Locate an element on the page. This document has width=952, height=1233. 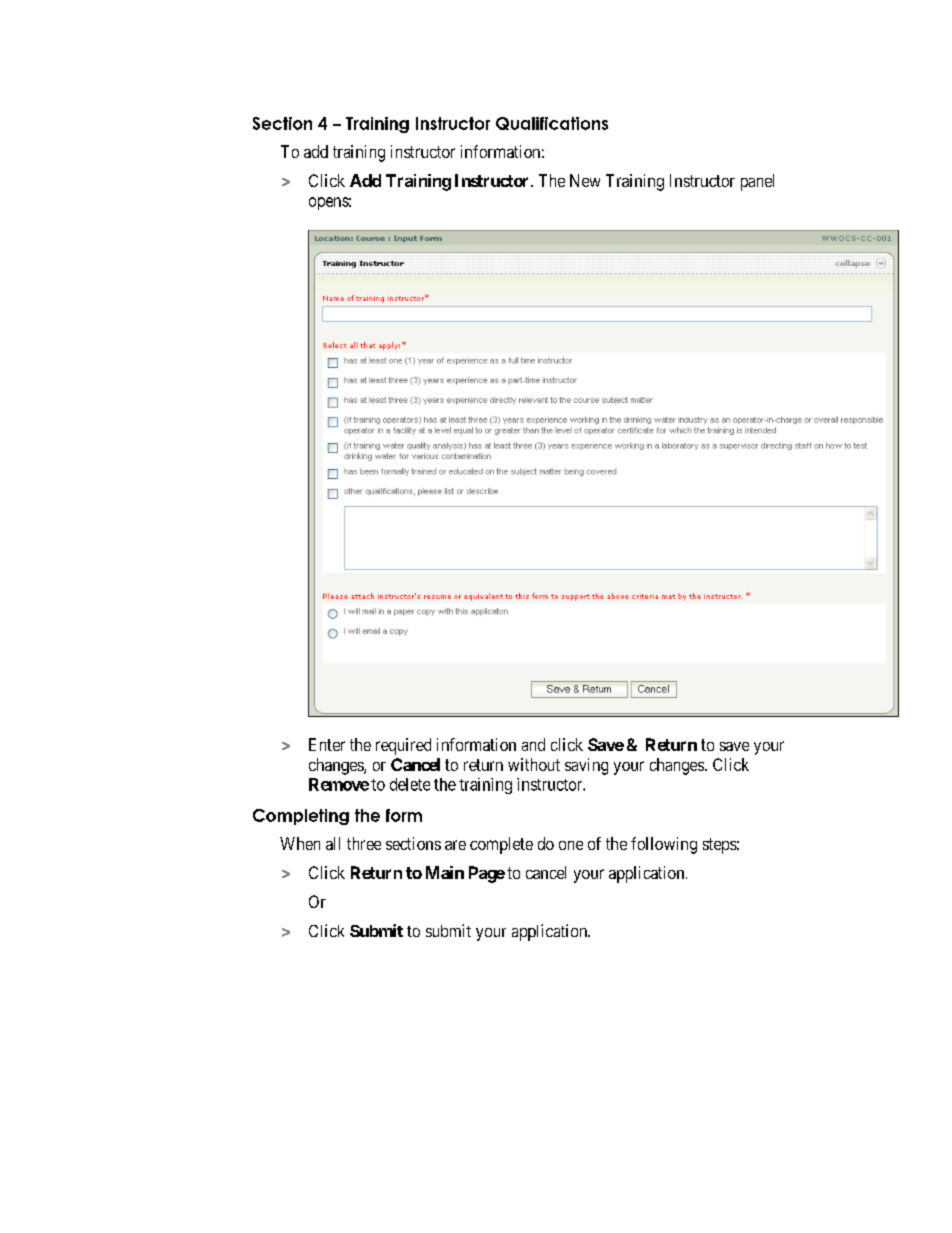
Qualifications is located at coordinates (552, 123).
